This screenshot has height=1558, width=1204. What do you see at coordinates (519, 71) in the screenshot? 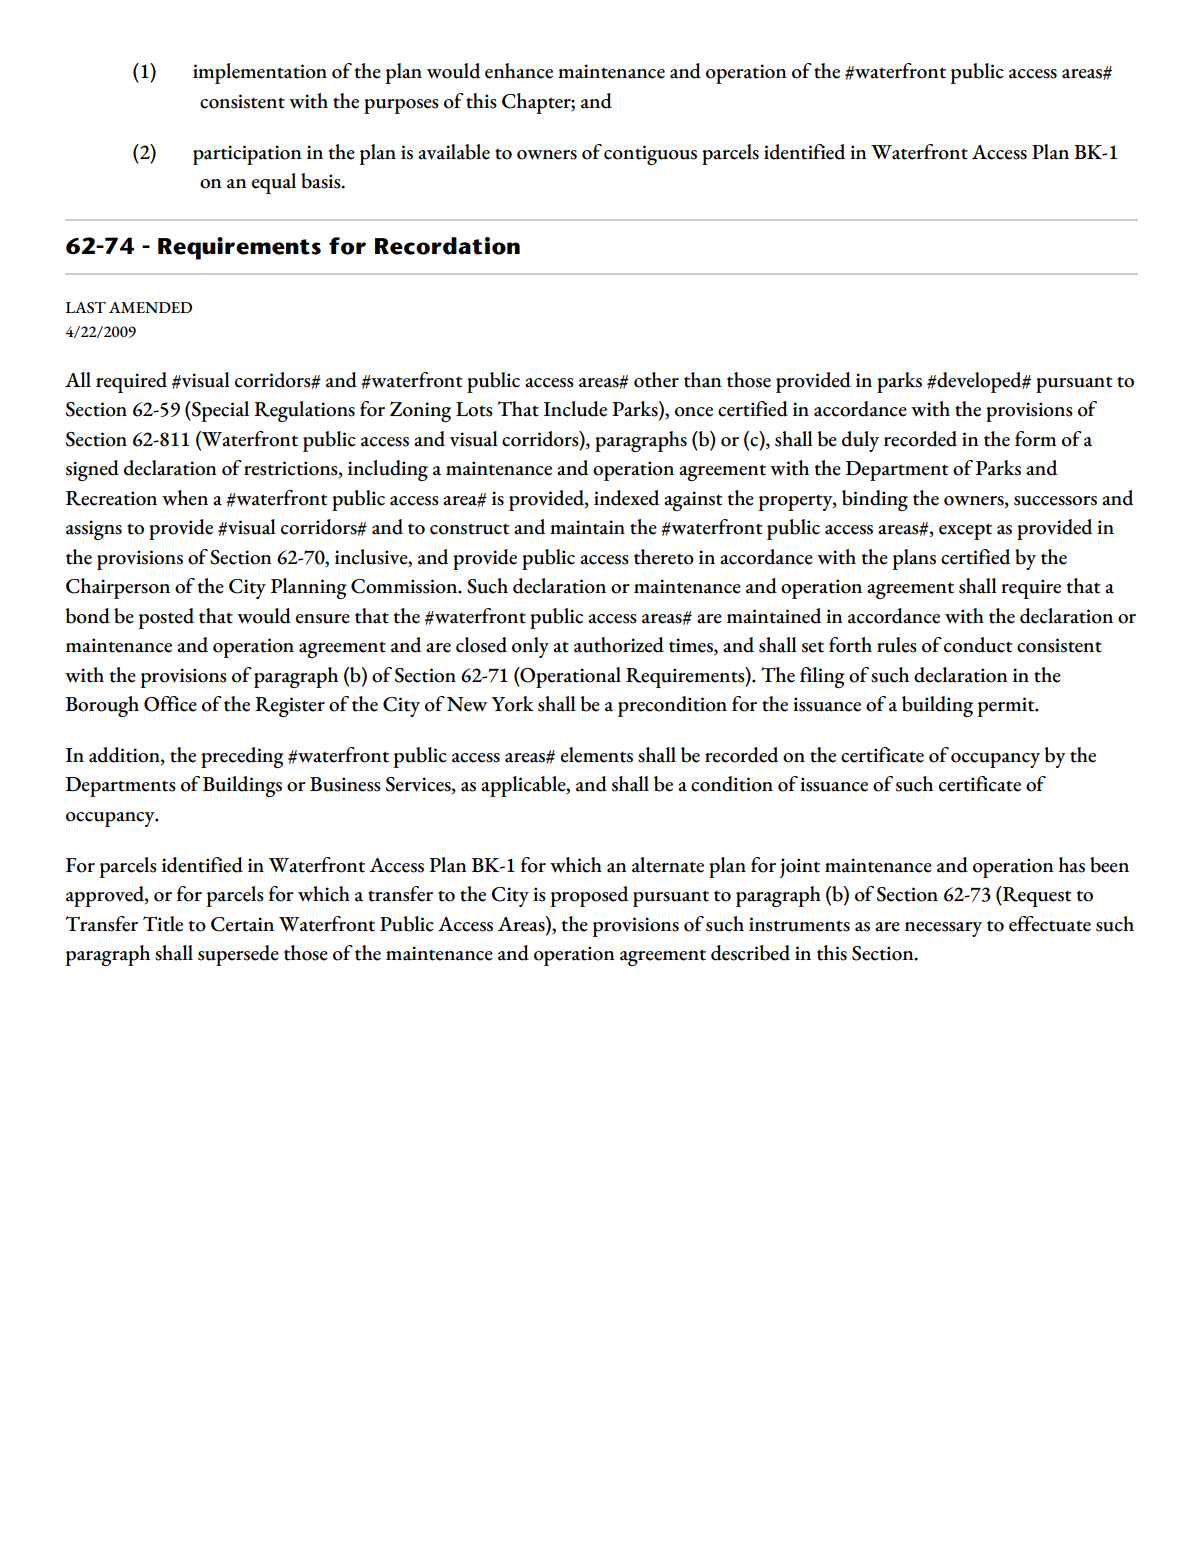
I see `enhance` at bounding box center [519, 71].
